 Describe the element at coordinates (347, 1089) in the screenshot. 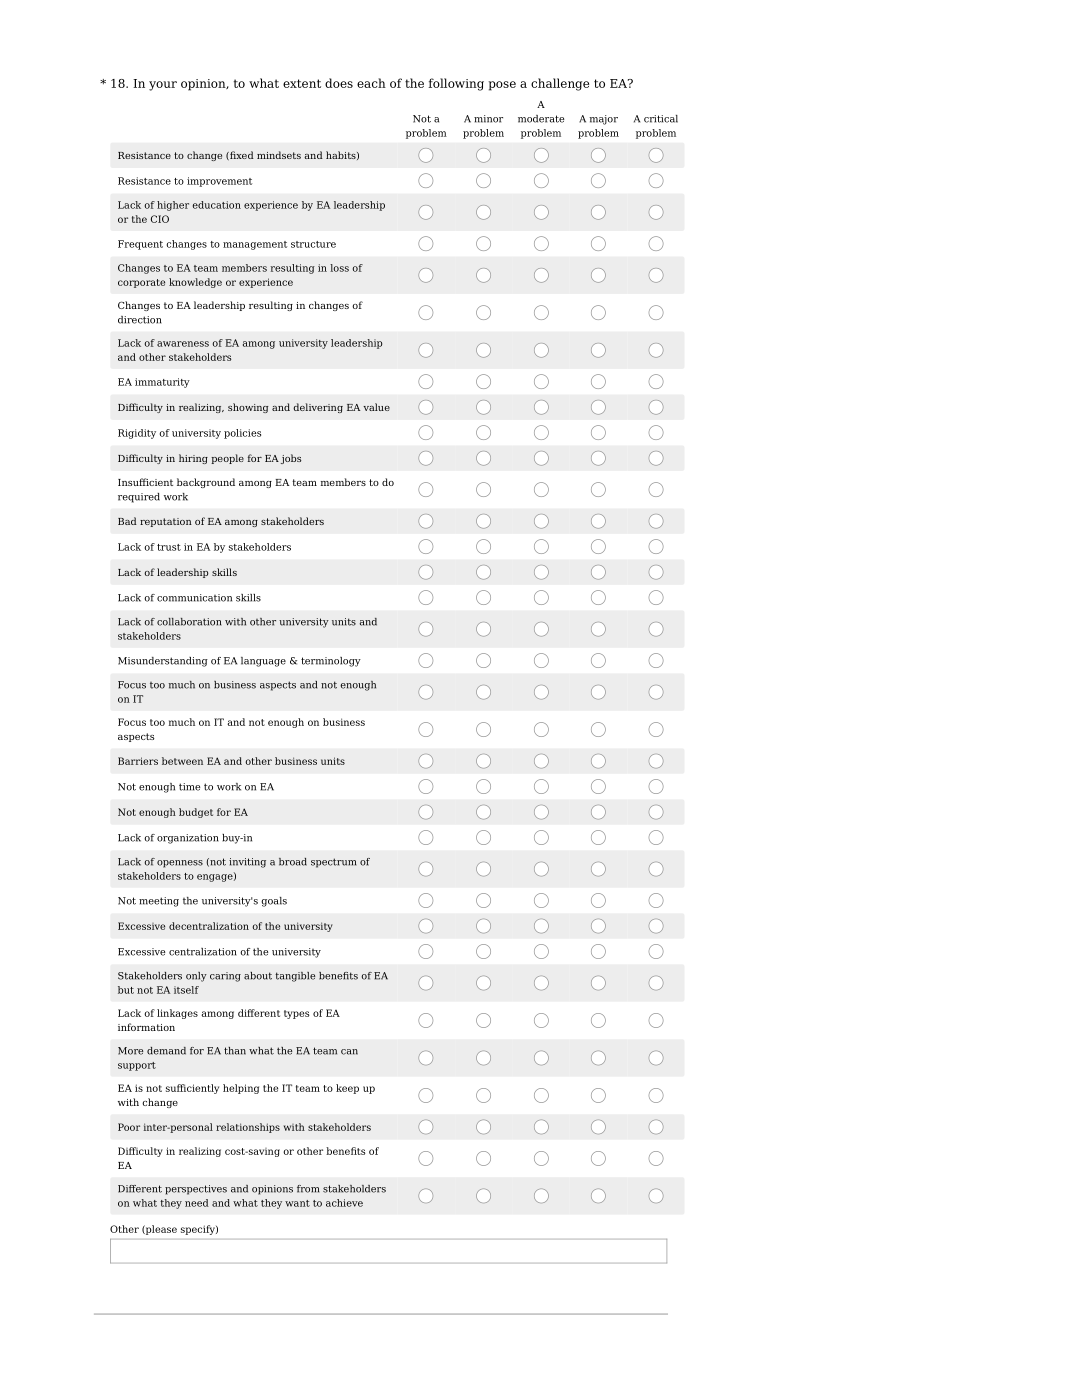

I see `keep` at that location.
